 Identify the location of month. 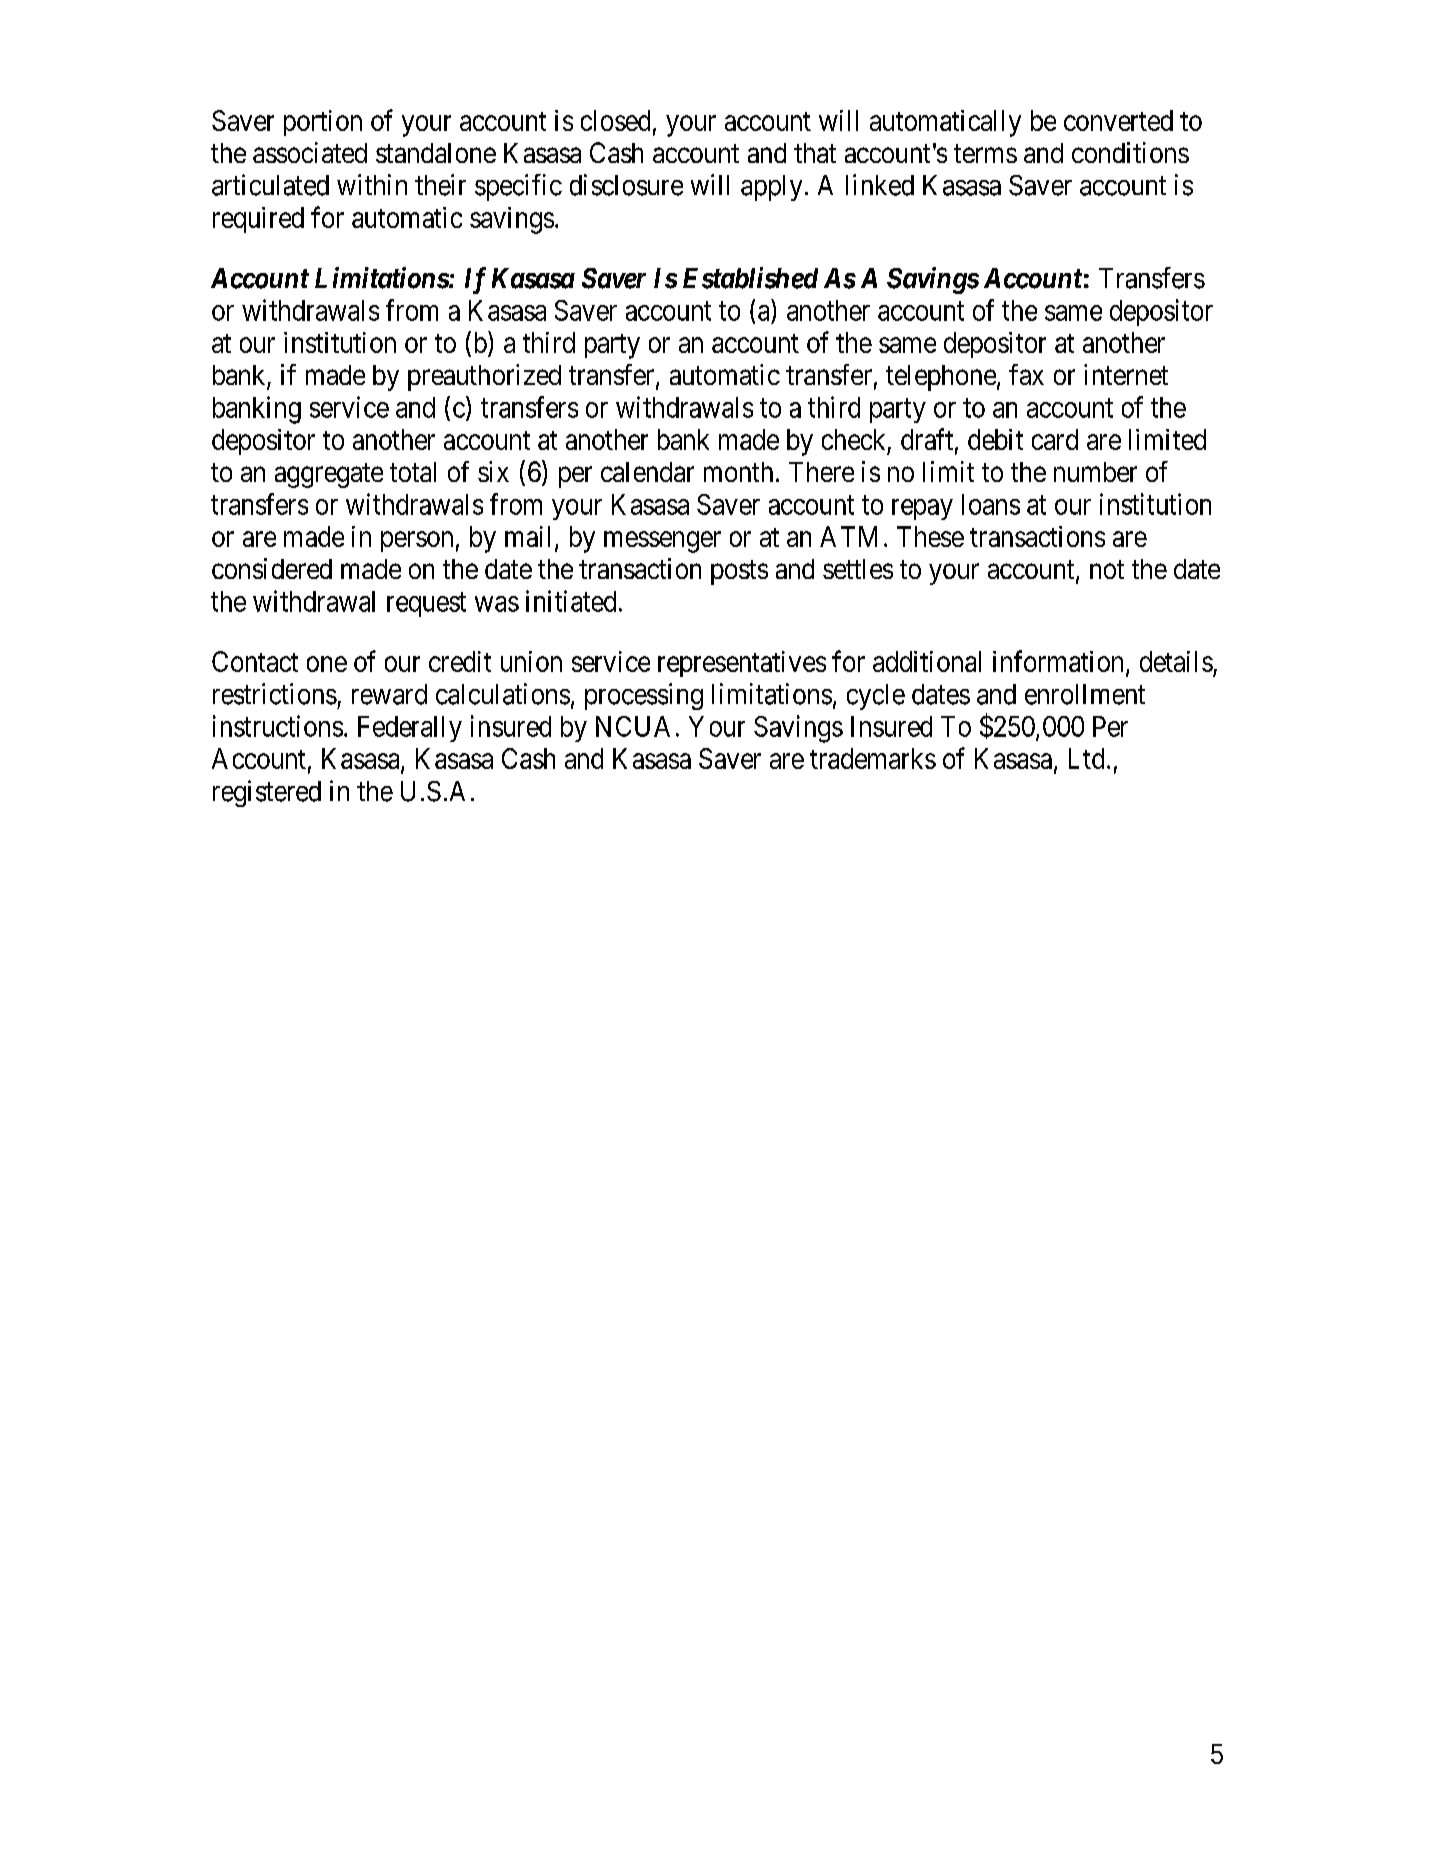
(738, 472).
